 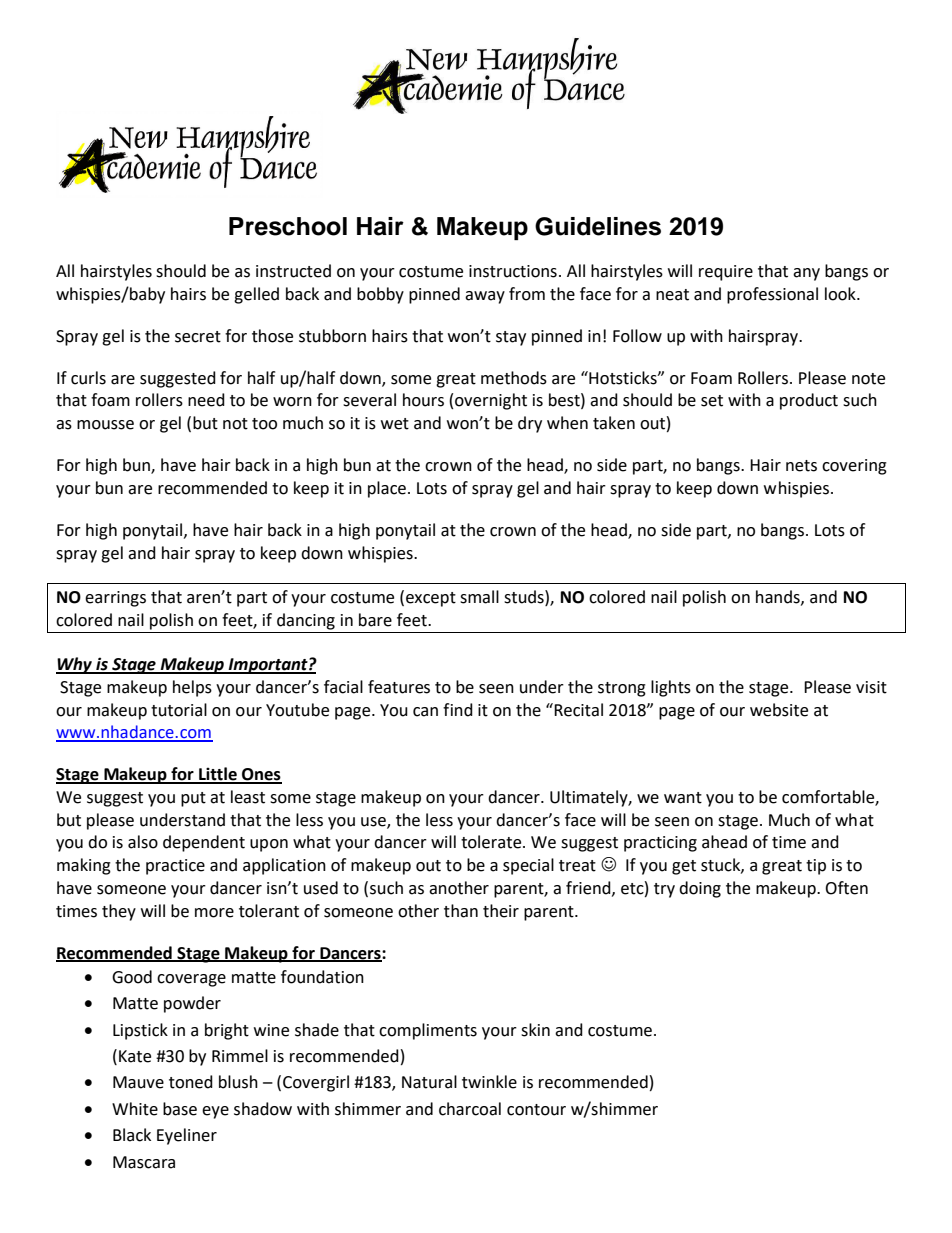 I want to click on Eyeliner, so click(x=187, y=1136).
